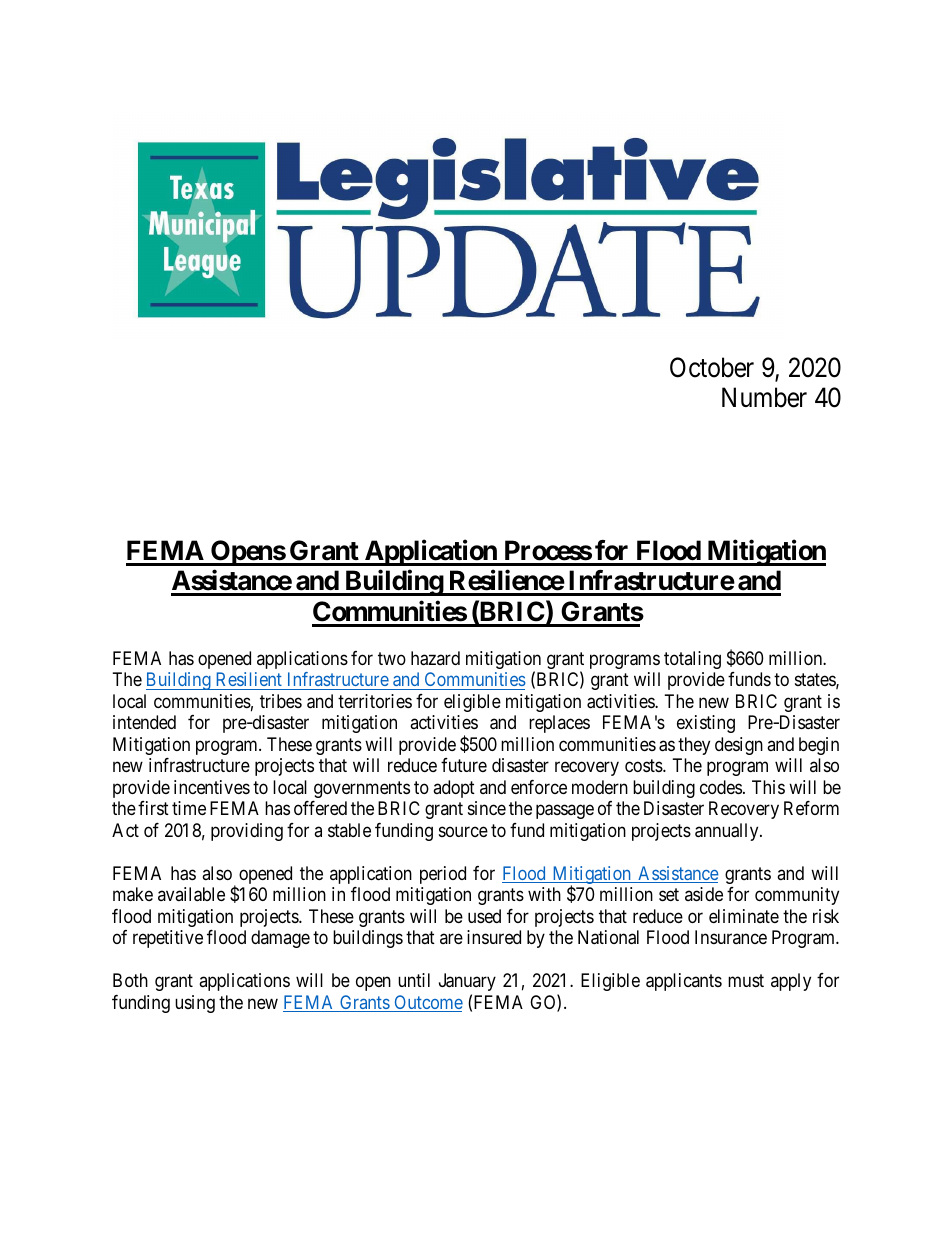 The image size is (952, 1233). Describe the element at coordinates (435, 658) in the screenshot. I see `hazard` at that location.
